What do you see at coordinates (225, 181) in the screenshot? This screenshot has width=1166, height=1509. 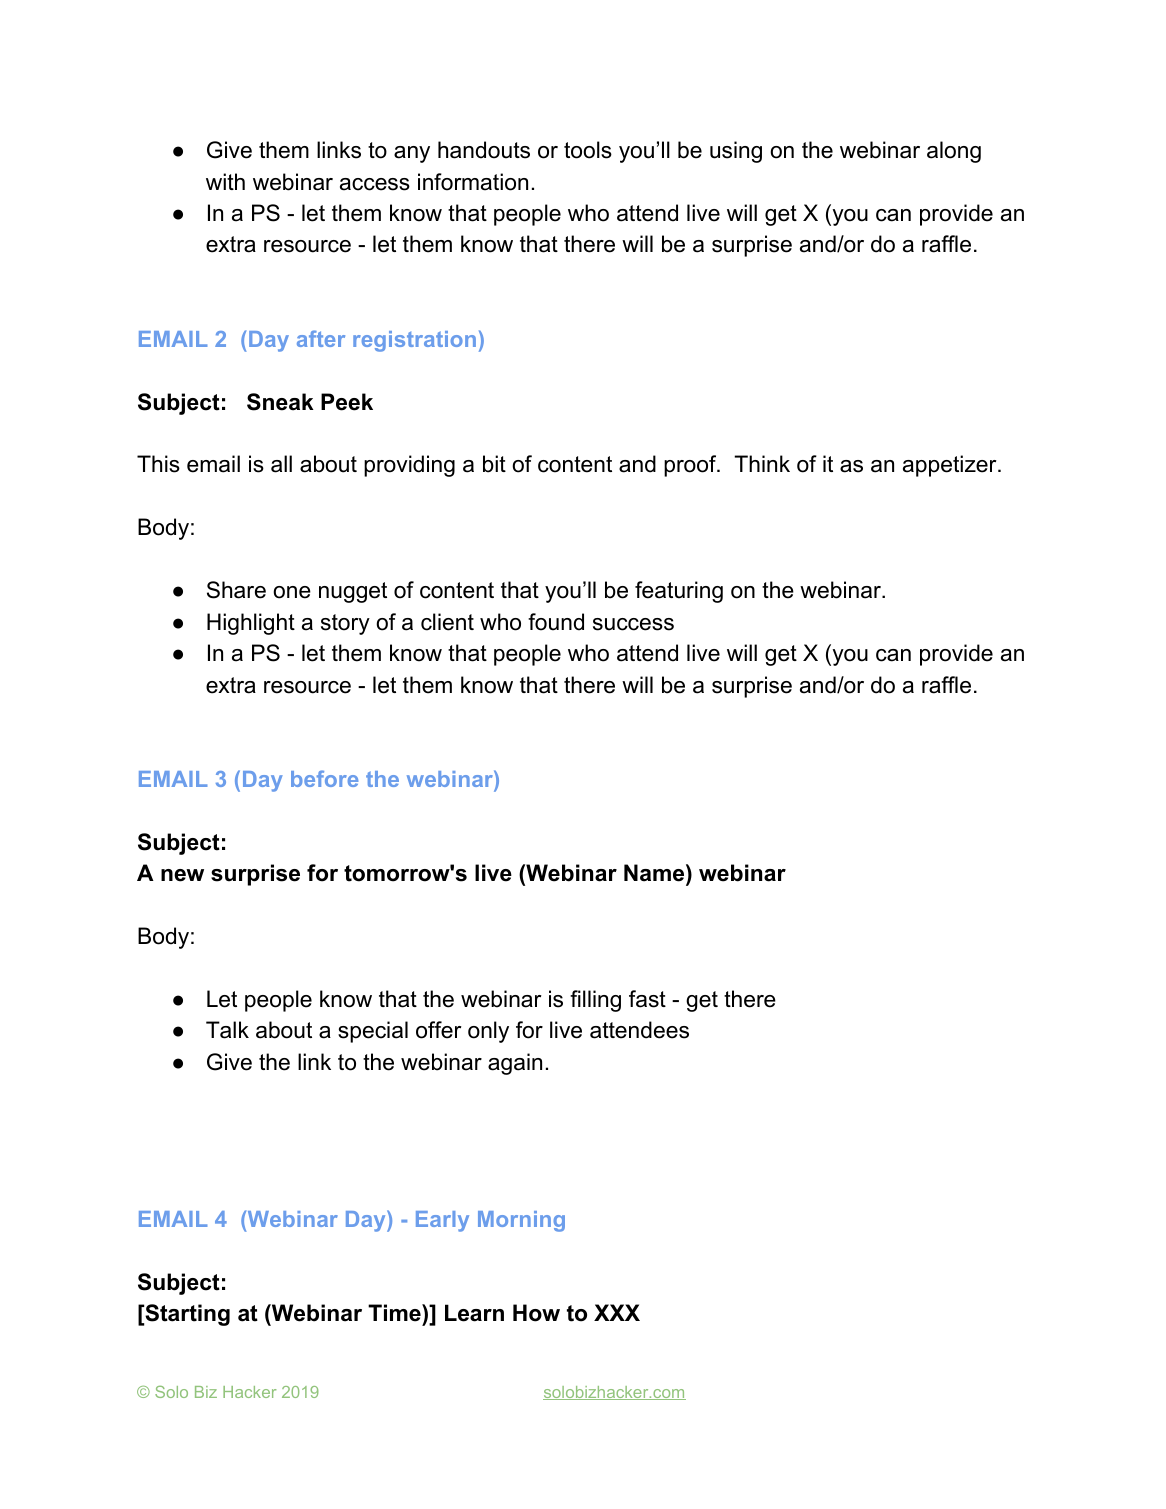 I see `with` at bounding box center [225, 181].
